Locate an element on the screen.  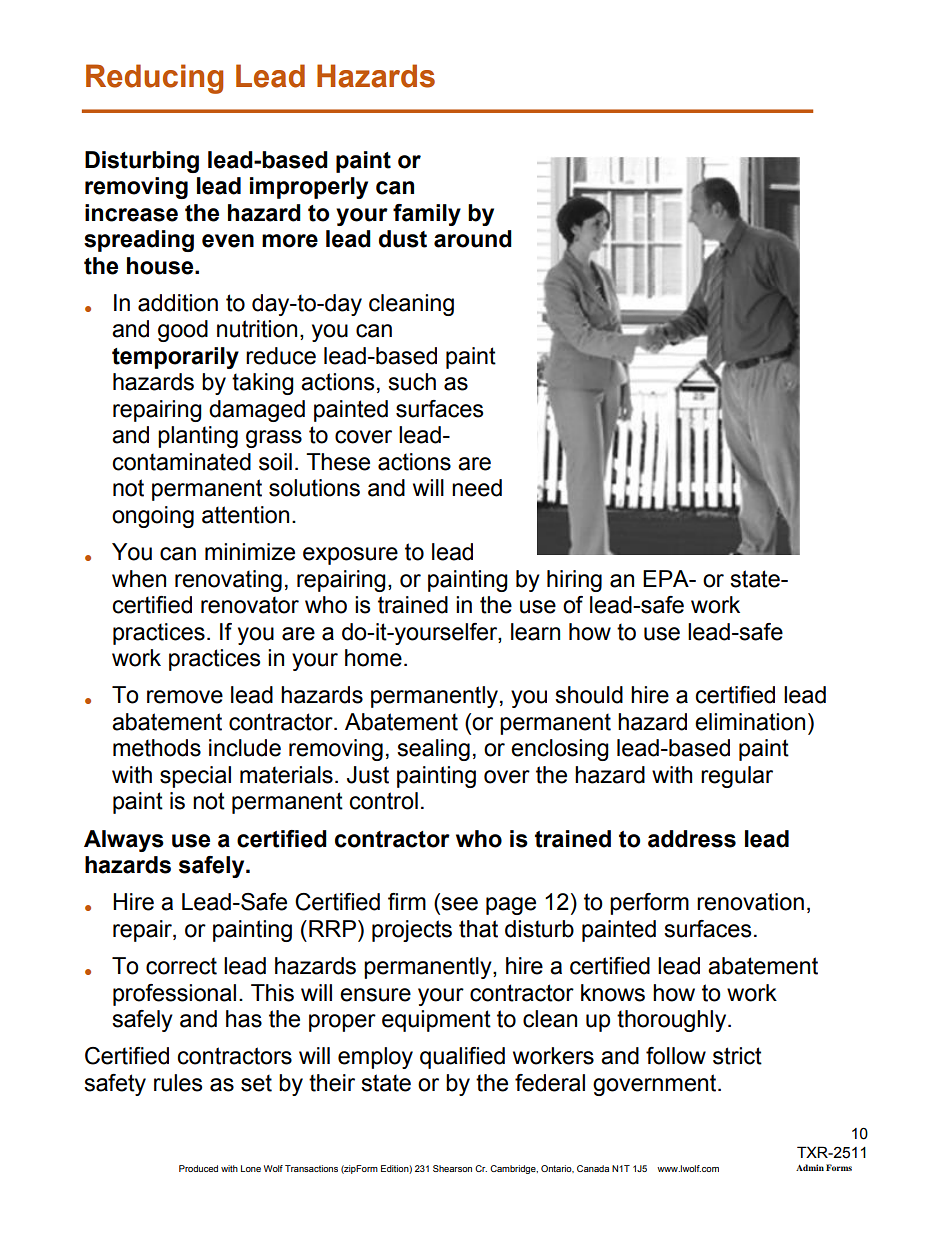
see is located at coordinates (459, 904).
